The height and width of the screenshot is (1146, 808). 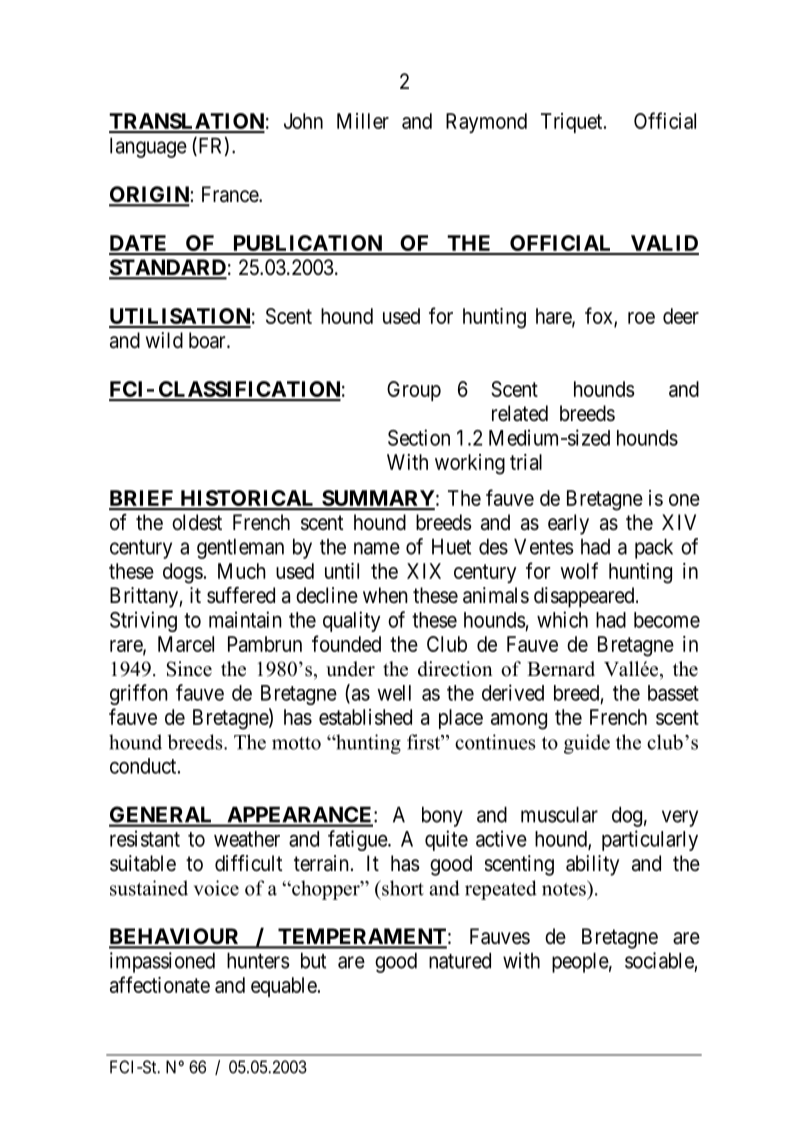 I want to click on TRANSLATION, so click(x=187, y=122).
